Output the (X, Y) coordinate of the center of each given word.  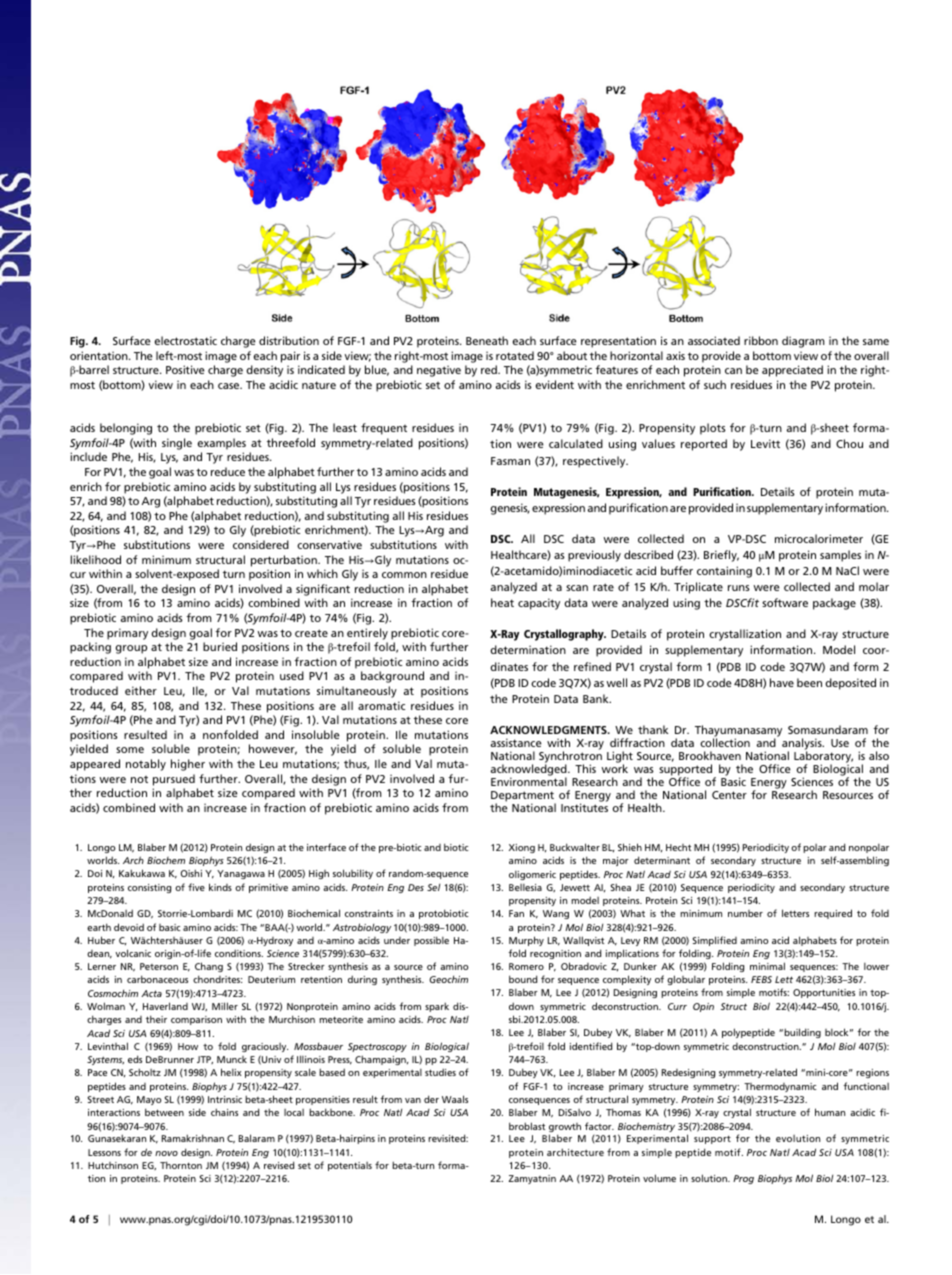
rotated (515, 355)
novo (166, 1153)
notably (146, 765)
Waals (455, 1099)
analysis (803, 745)
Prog (743, 1179)
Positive (185, 369)
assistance (516, 742)
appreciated (792, 371)
